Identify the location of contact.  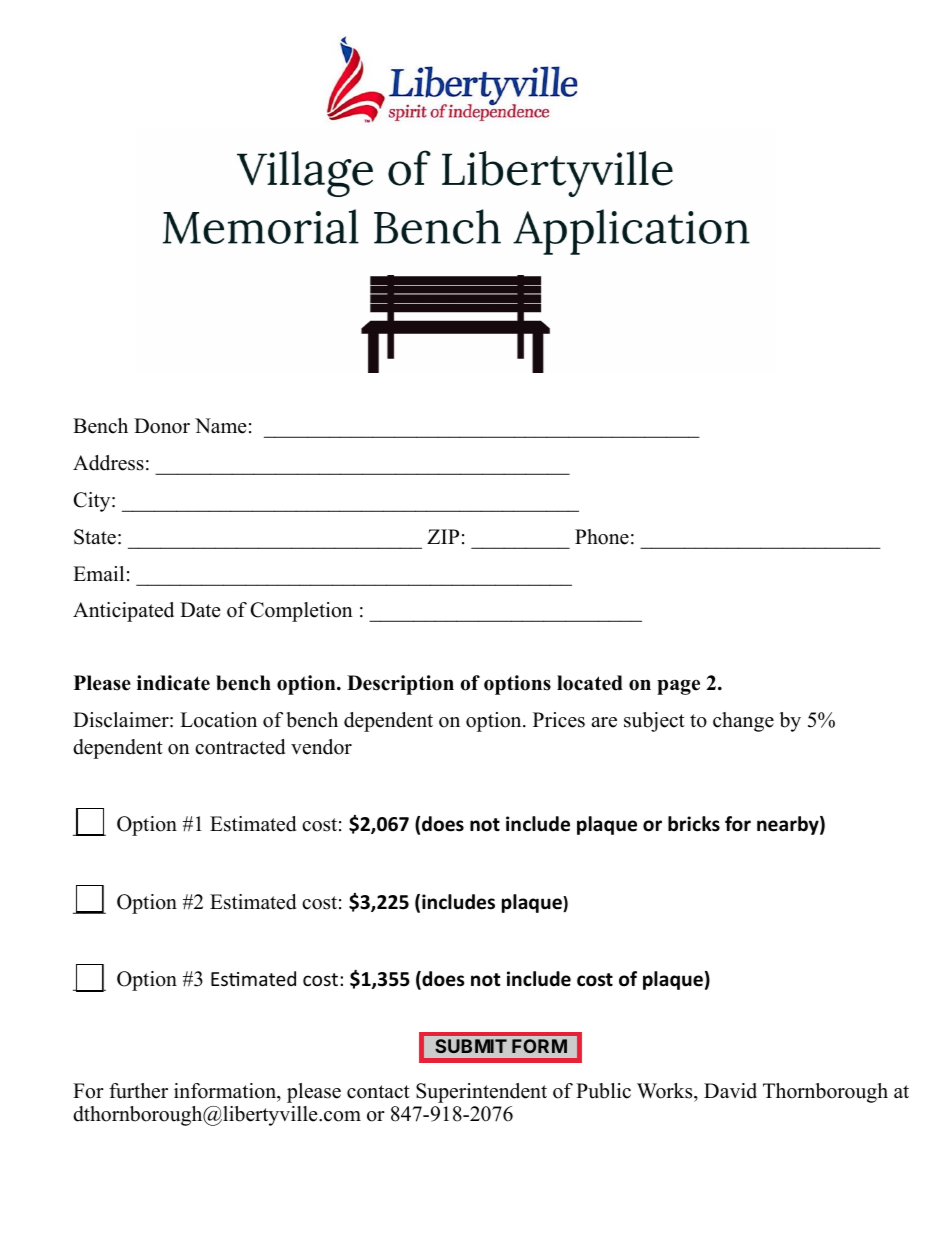
(378, 1092).
